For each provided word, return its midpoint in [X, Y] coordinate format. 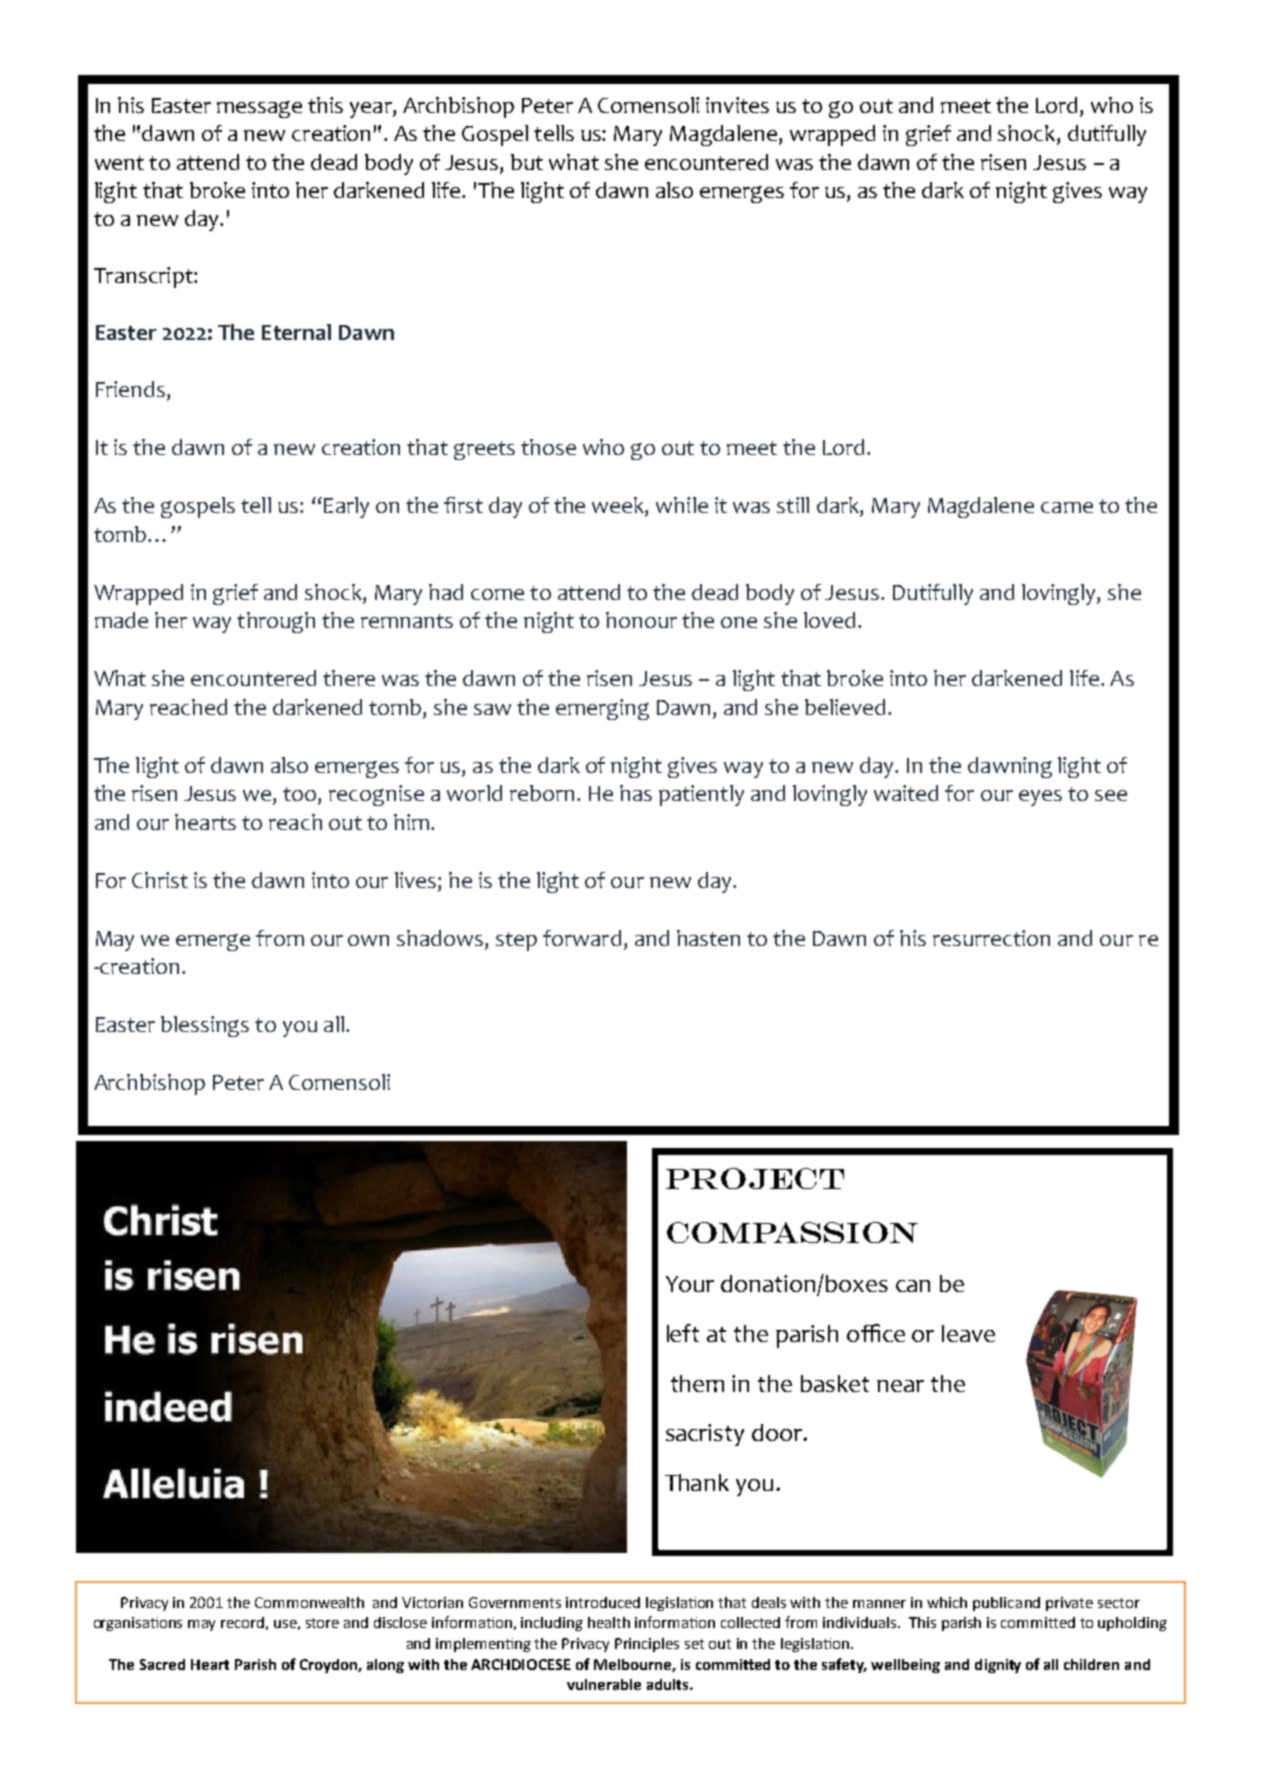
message [259, 109]
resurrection [991, 938]
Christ [160, 880]
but [527, 162]
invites [737, 105]
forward [582, 938]
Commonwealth [309, 1602]
